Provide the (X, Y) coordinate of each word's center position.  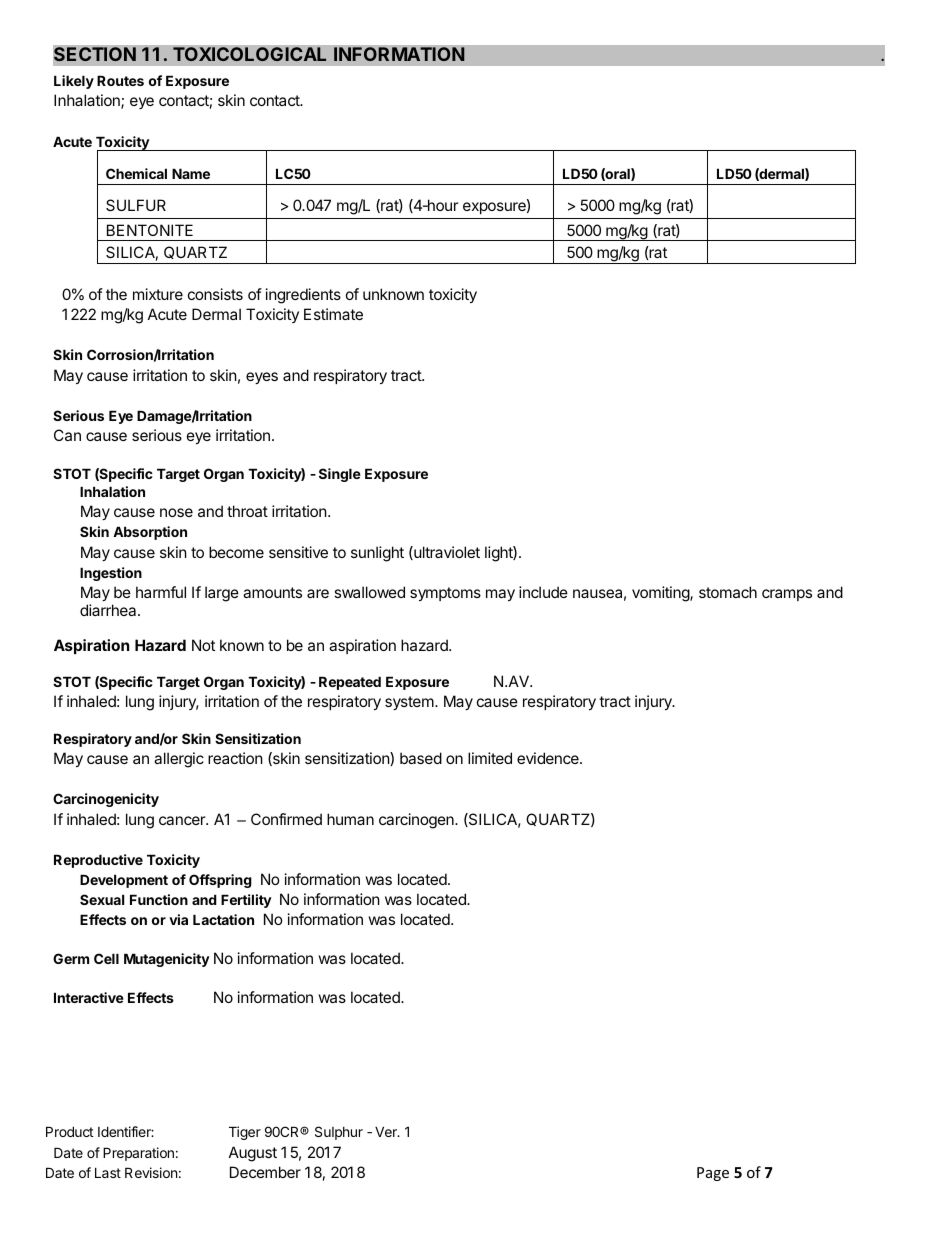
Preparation (138, 1154)
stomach (728, 592)
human (350, 819)
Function (159, 899)
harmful (161, 592)
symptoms (445, 594)
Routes (120, 80)
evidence (549, 758)
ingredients (303, 296)
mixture (158, 294)
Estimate (333, 314)
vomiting (661, 594)
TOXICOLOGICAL (250, 54)
